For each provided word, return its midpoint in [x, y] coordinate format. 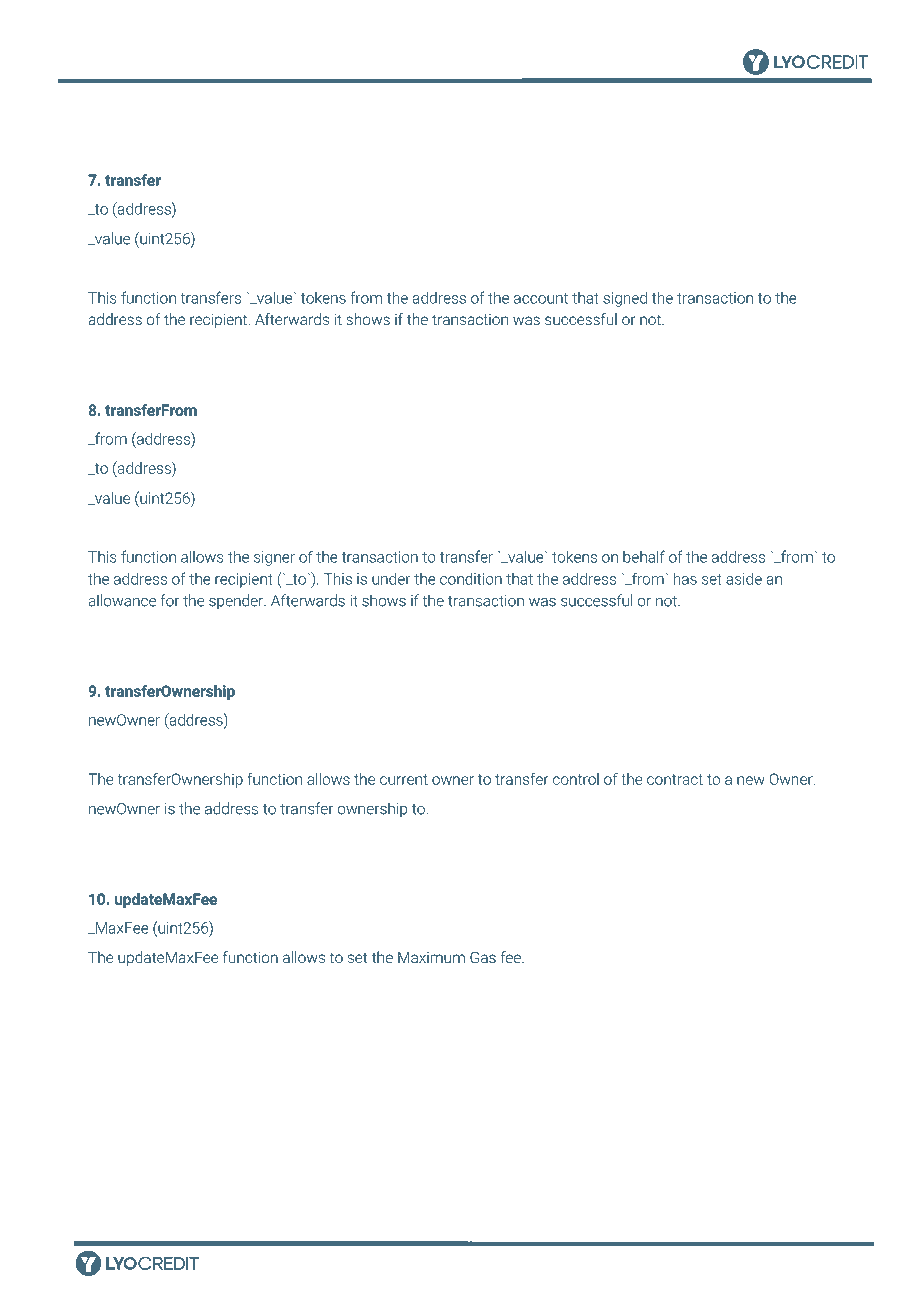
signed [625, 299]
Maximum [431, 957]
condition [471, 579]
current [404, 779]
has [685, 578]
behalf [644, 556]
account [541, 298]
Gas [483, 957]
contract [675, 779]
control [576, 779]
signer [274, 558]
